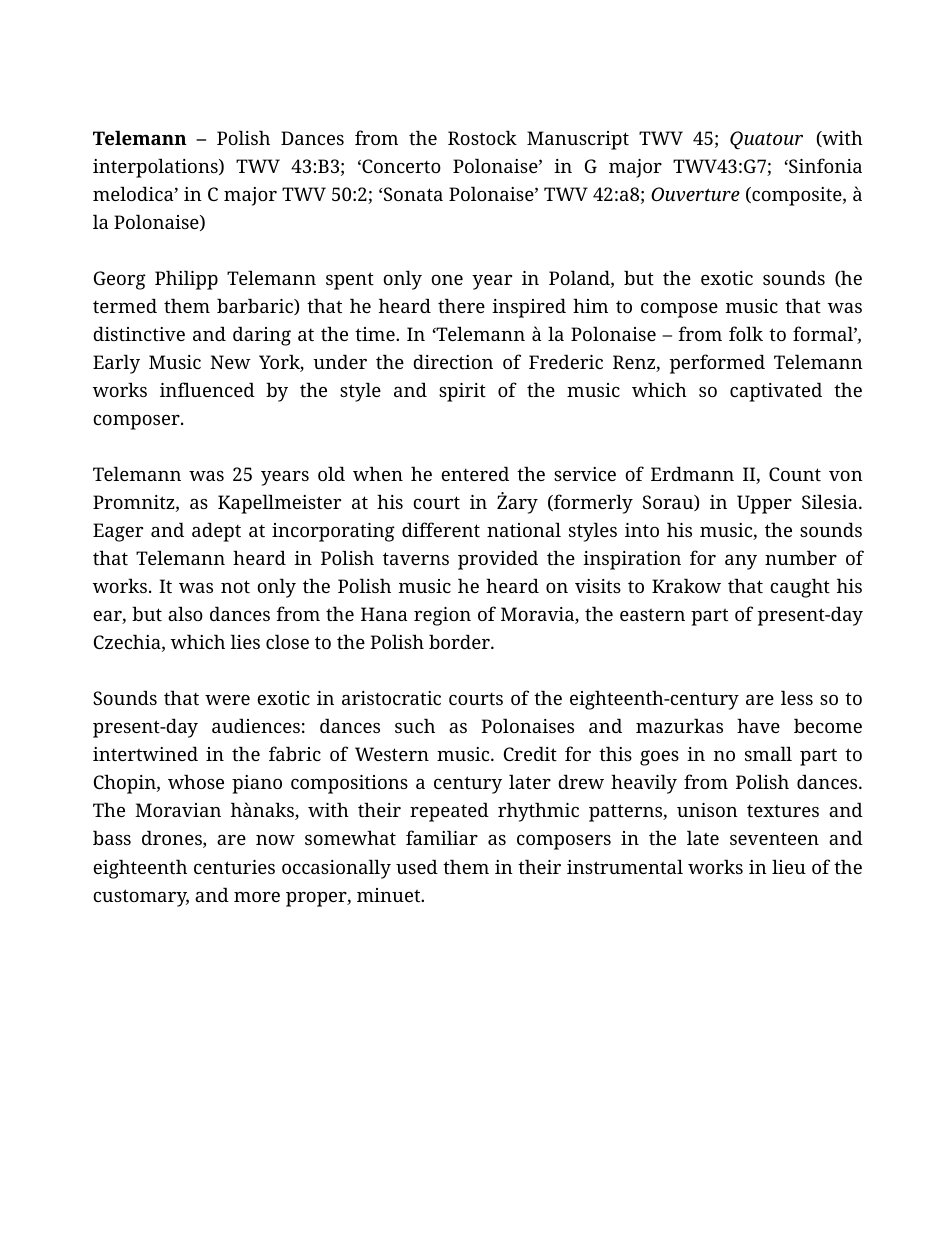  I want to click on caught, so click(800, 588).
